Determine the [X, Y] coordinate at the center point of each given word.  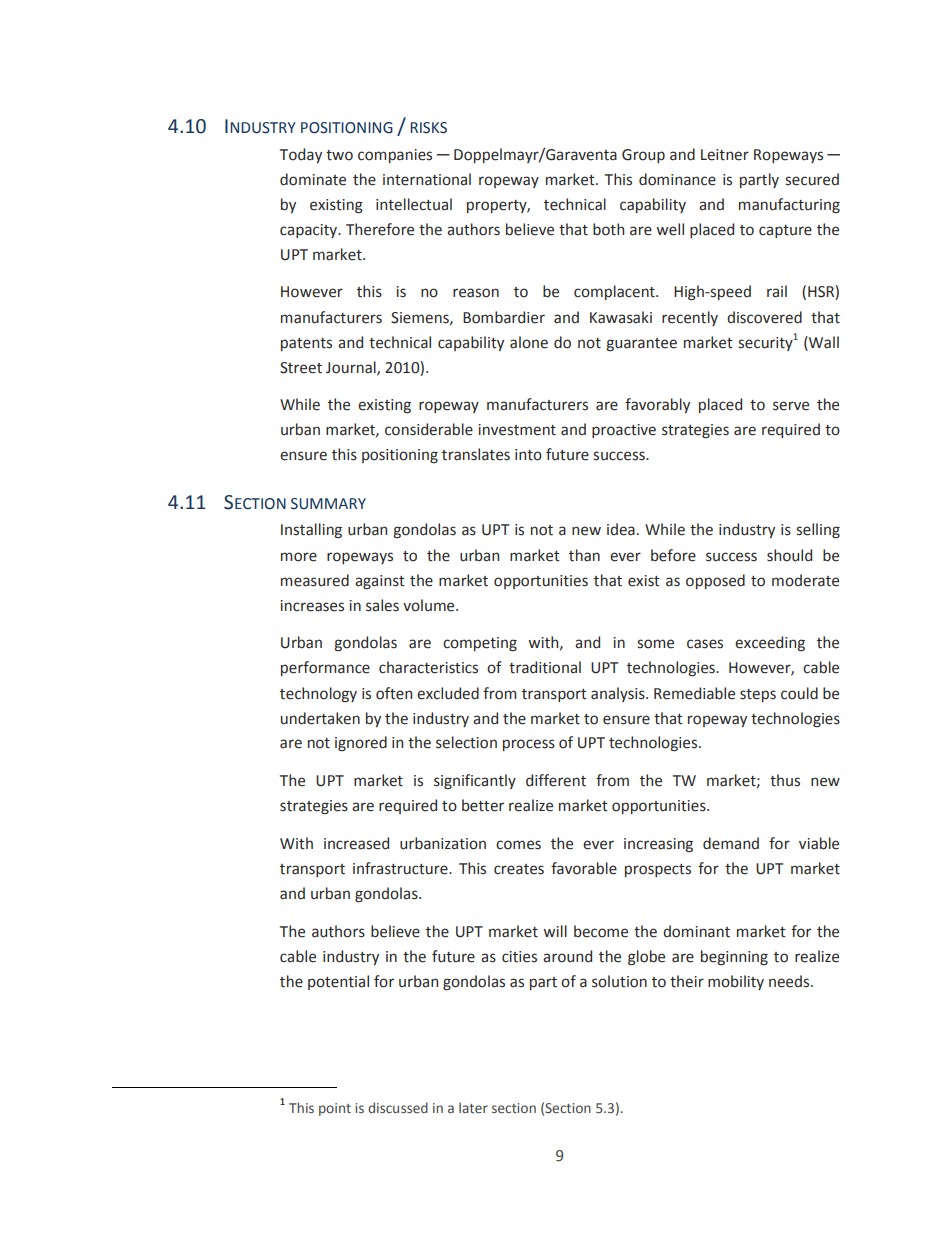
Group [643, 156]
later [473, 1107]
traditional [545, 667]
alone [529, 342]
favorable [584, 868]
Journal [352, 368]
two [339, 155]
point [335, 1109]
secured [812, 179]
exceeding [770, 643]
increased [356, 843]
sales [382, 605]
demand [731, 843]
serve [791, 406]
